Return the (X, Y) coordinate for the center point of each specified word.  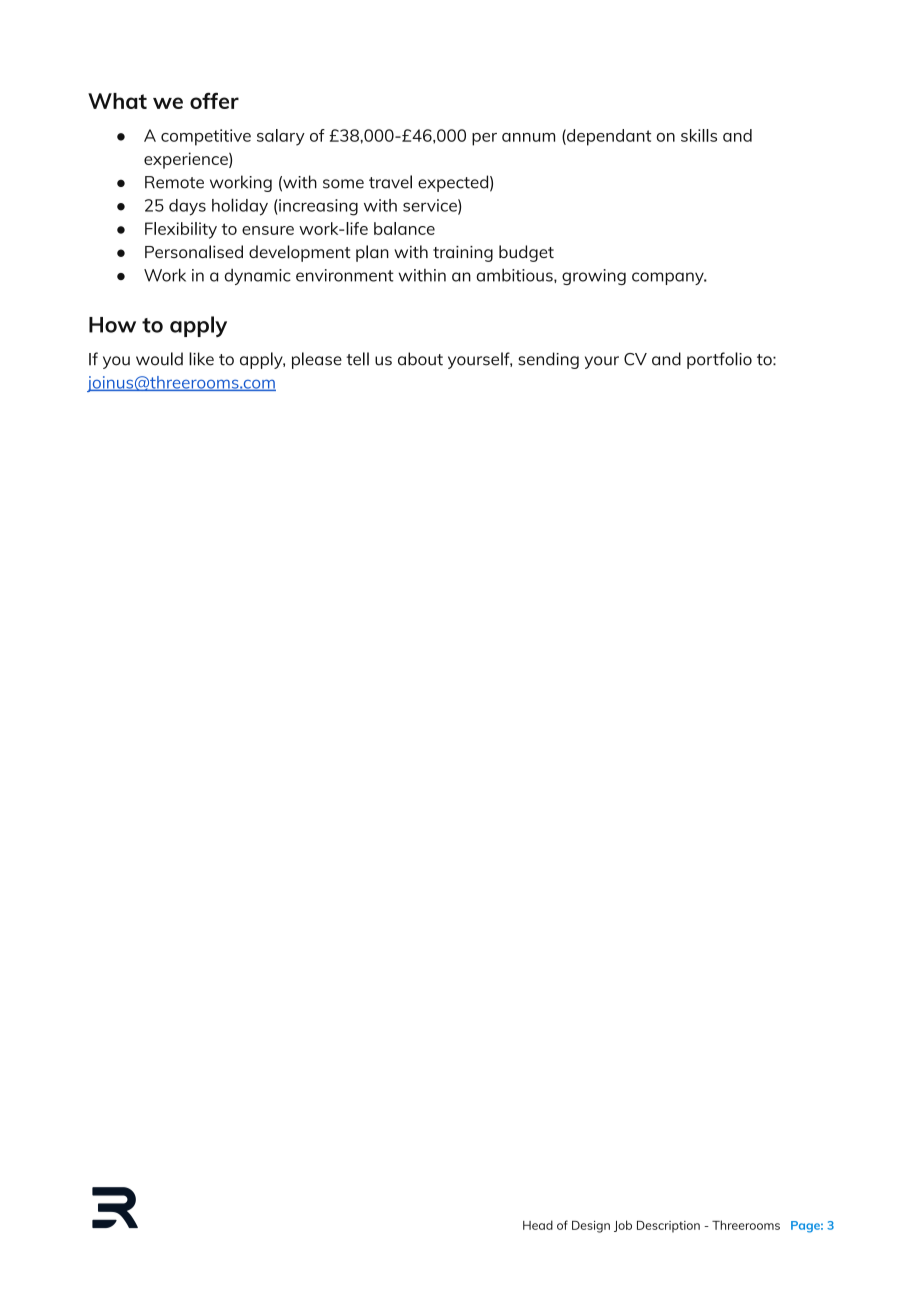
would (159, 359)
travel (390, 182)
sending (548, 360)
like (201, 359)
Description (668, 1227)
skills (699, 135)
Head (538, 1225)
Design (591, 1227)
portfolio (719, 360)
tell (357, 359)
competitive (206, 137)
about (420, 359)
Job (623, 1226)
